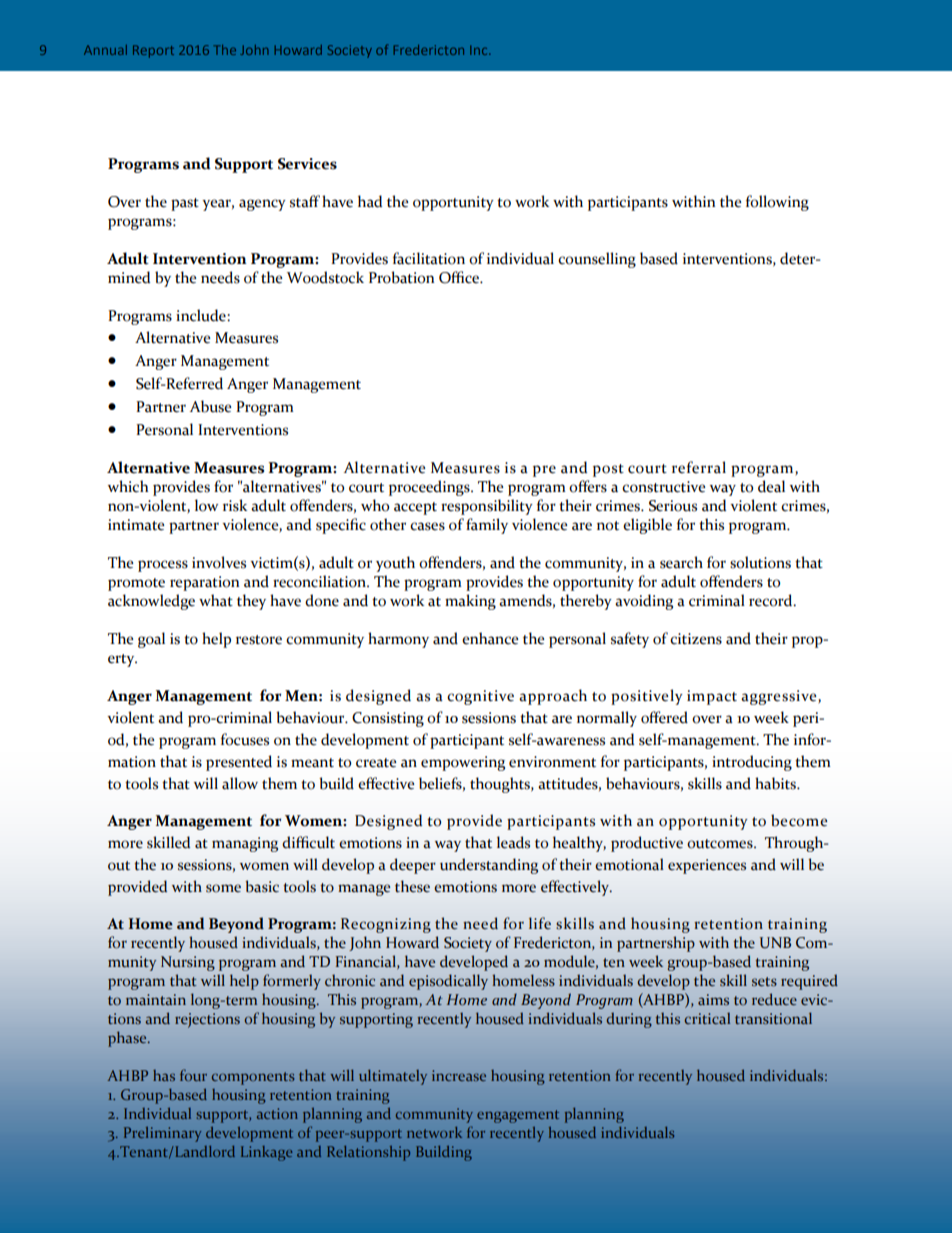  Describe the element at coordinates (153, 51) in the screenshot. I see `Report` at that location.
